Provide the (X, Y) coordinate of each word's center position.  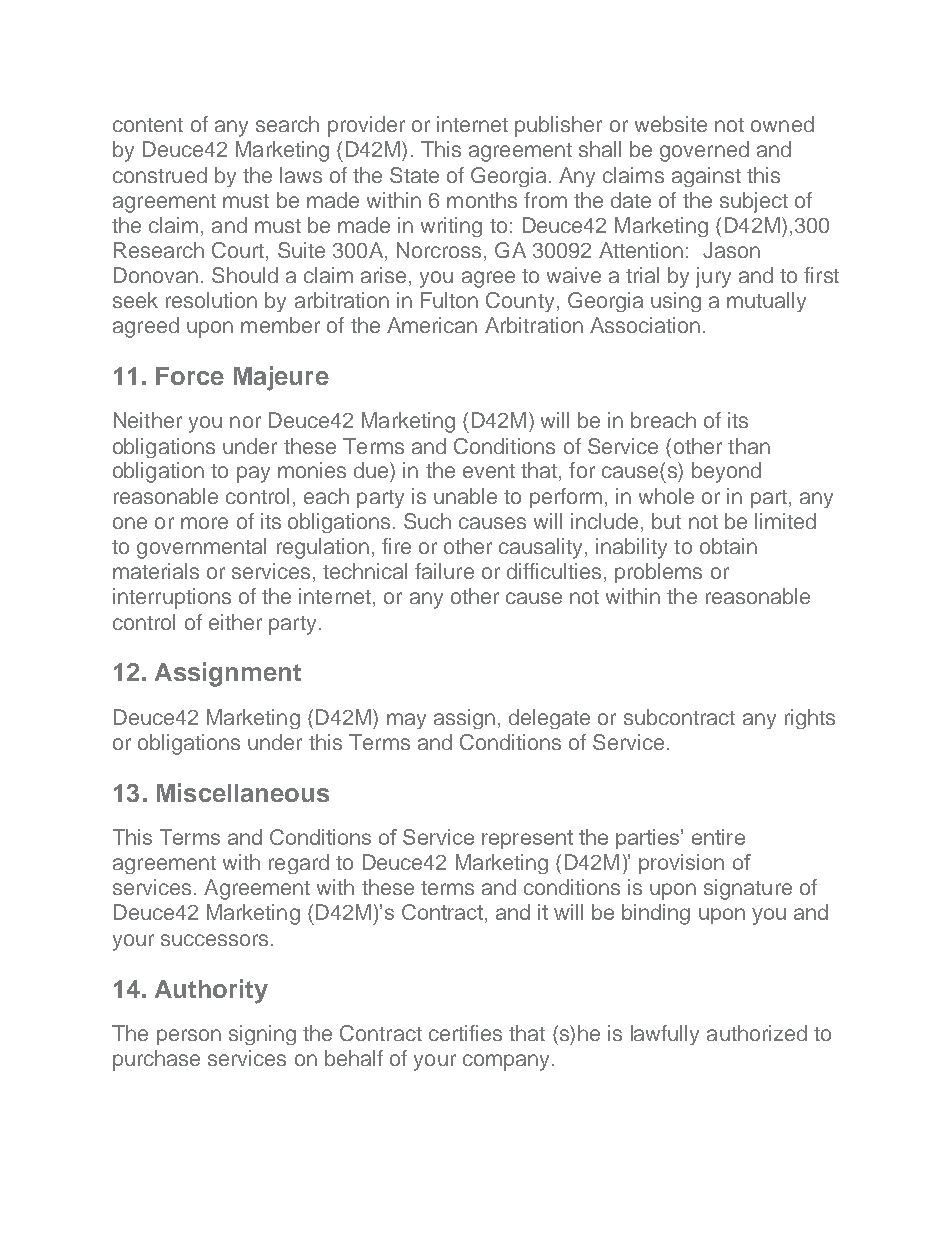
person (189, 1037)
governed (704, 151)
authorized (757, 1033)
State (414, 175)
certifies (465, 1033)
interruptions (172, 598)
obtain (728, 546)
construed (160, 175)
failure (444, 571)
